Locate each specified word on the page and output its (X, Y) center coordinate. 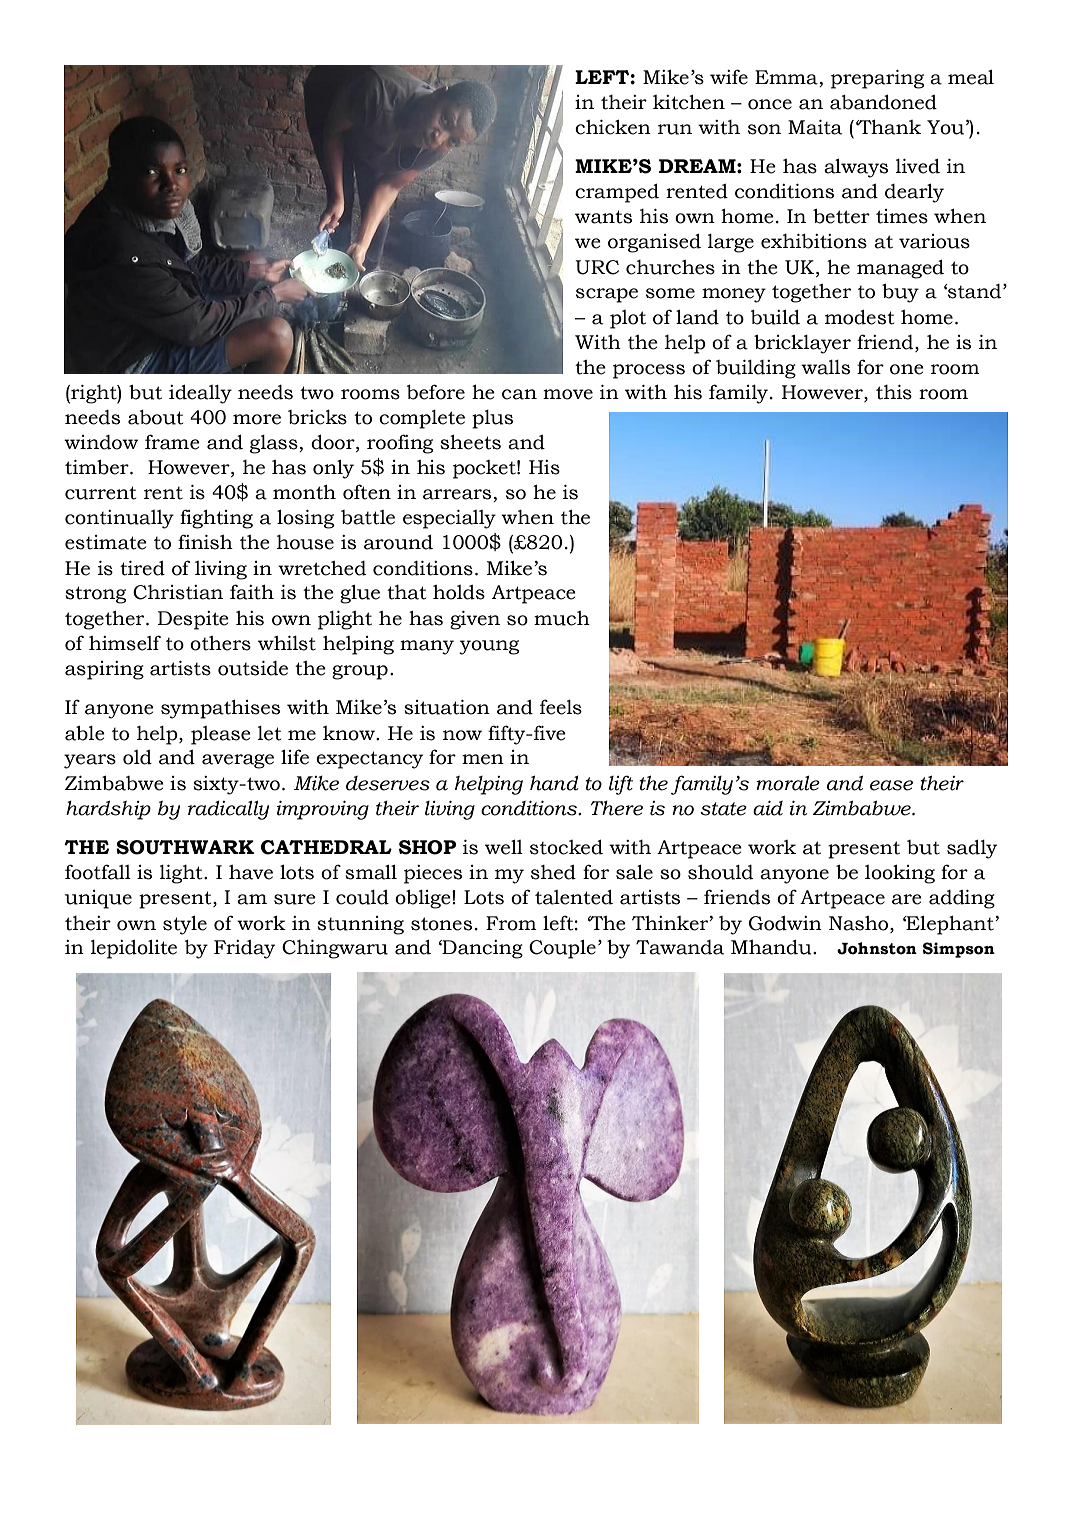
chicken (613, 127)
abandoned (883, 102)
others (220, 643)
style (185, 925)
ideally (200, 394)
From (511, 923)
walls (825, 367)
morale (788, 783)
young (489, 647)
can (519, 394)
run (675, 129)
